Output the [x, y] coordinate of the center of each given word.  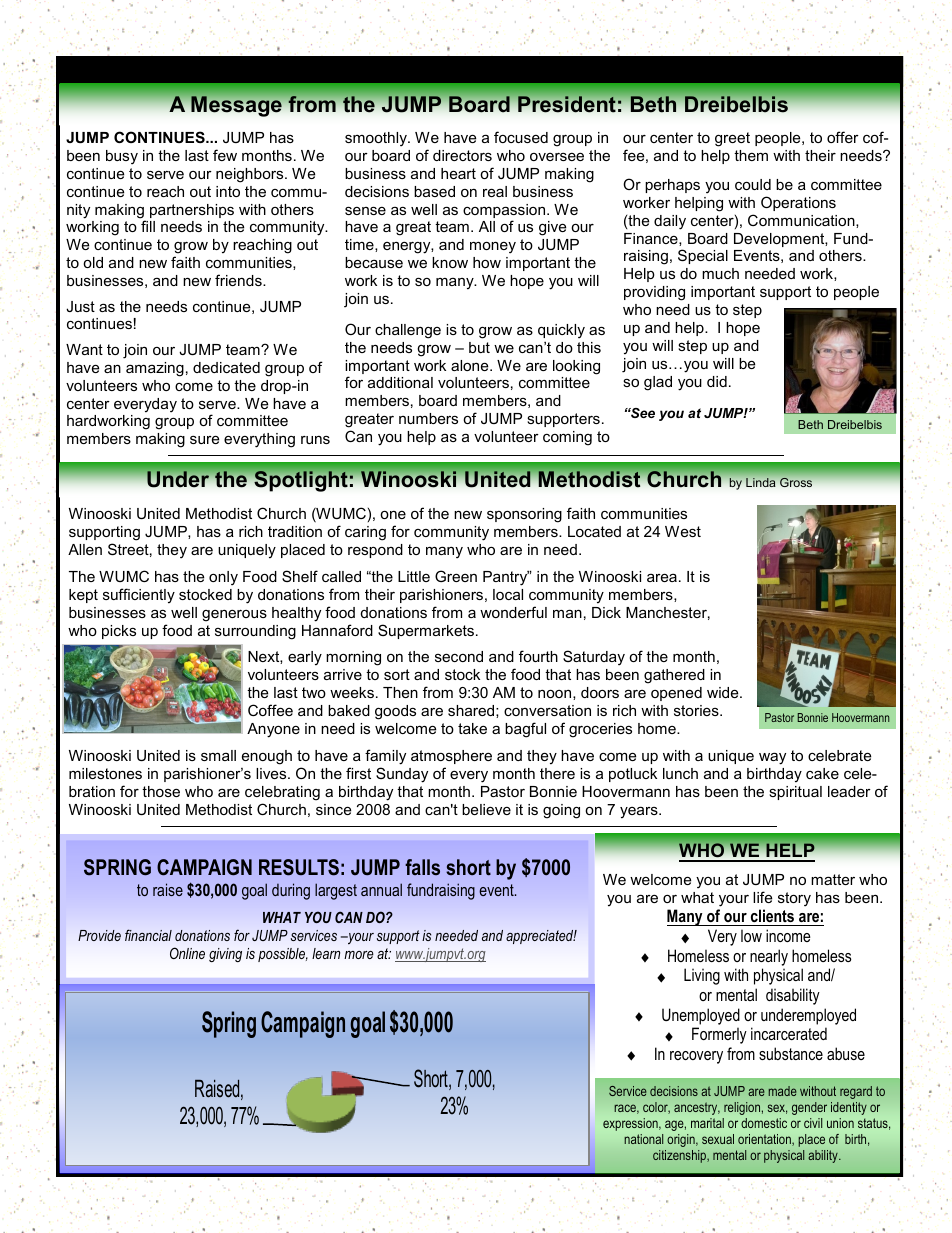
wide [724, 692]
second [459, 656]
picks [119, 632]
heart [458, 173]
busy [122, 157]
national [643, 1139]
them [751, 155]
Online [187, 953]
